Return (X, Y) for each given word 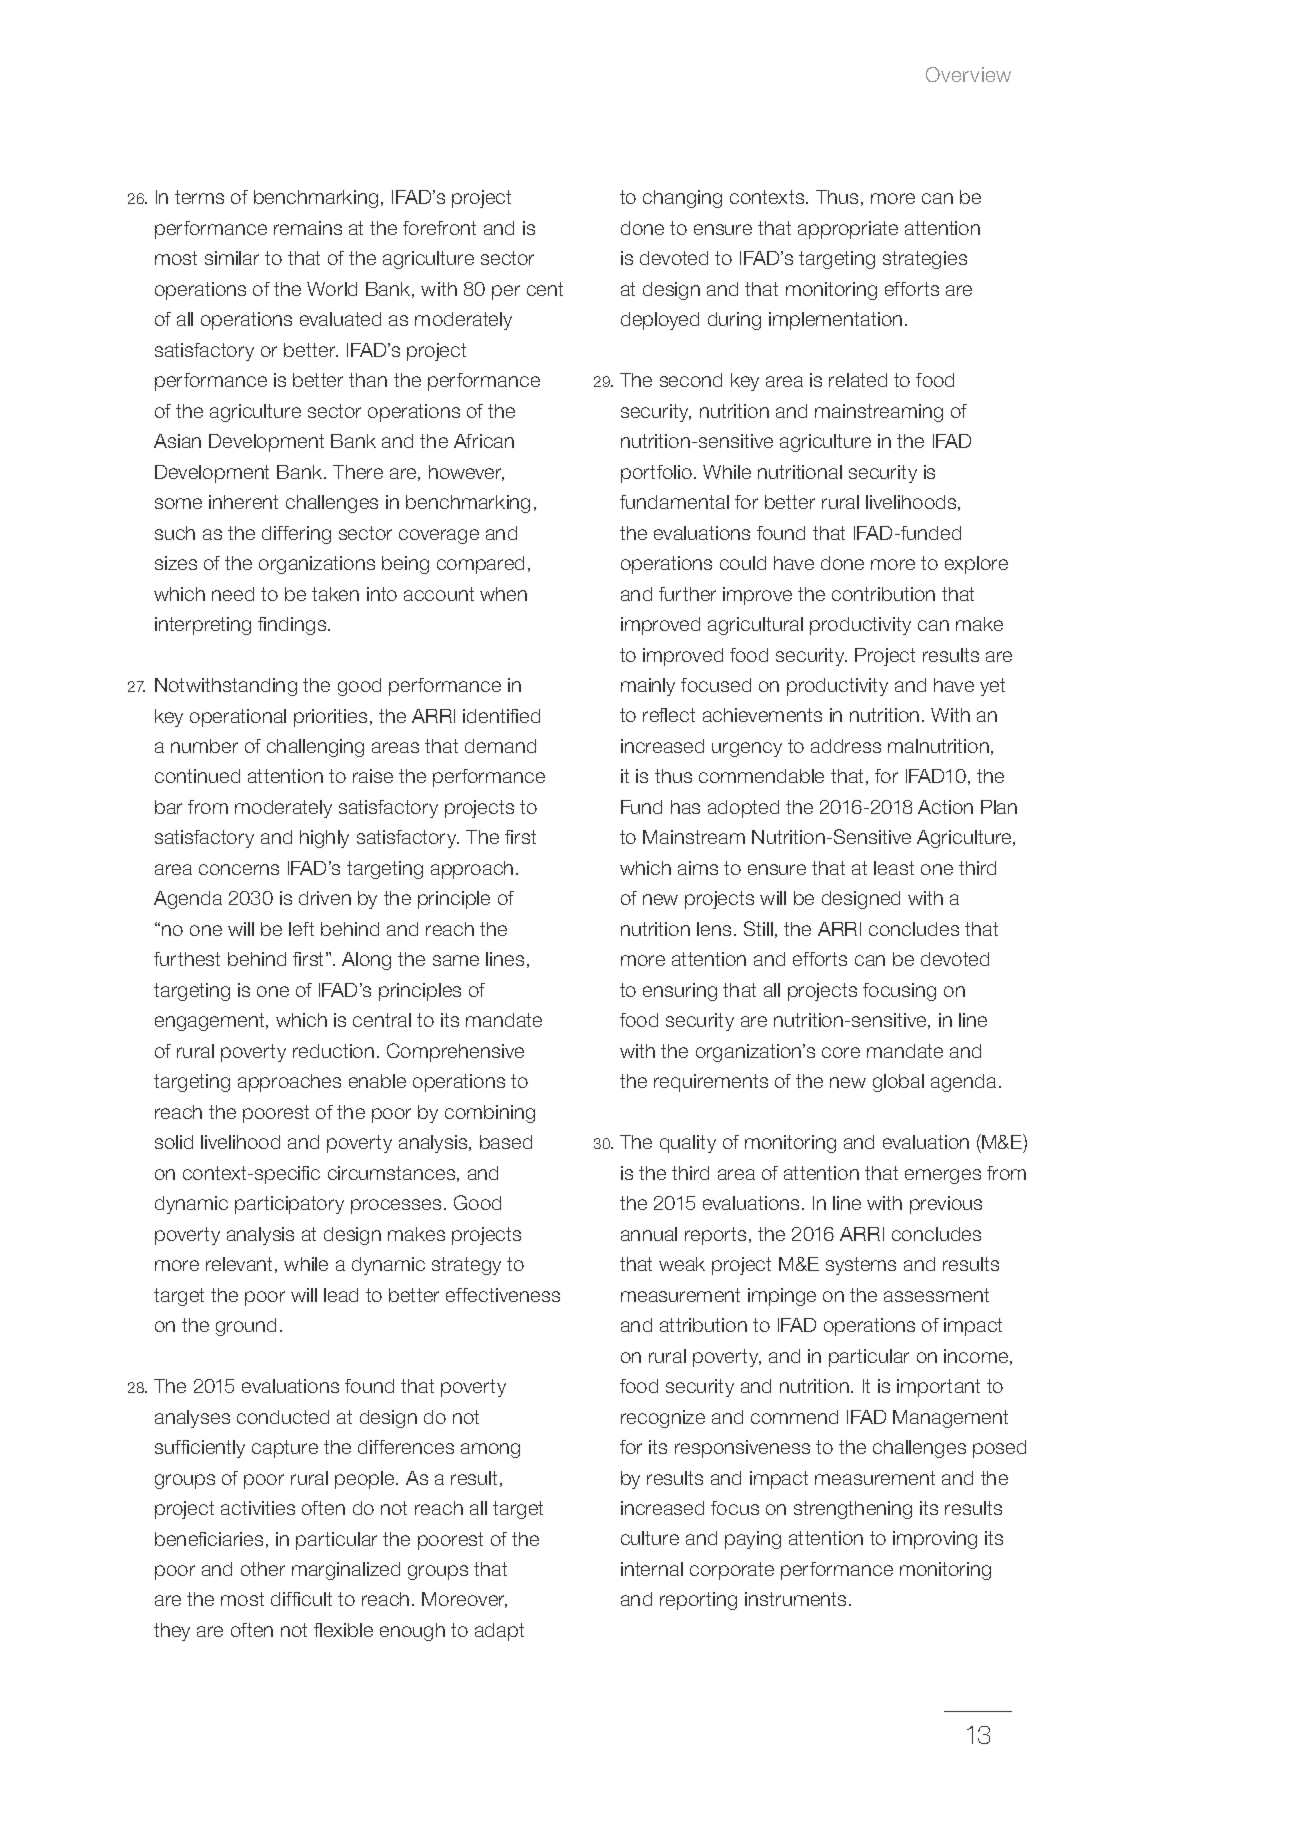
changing (682, 199)
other (263, 1569)
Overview (968, 74)
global (898, 1083)
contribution (883, 594)
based (506, 1142)
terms (199, 197)
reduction (333, 1051)
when (503, 594)
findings (293, 626)
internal (652, 1569)
